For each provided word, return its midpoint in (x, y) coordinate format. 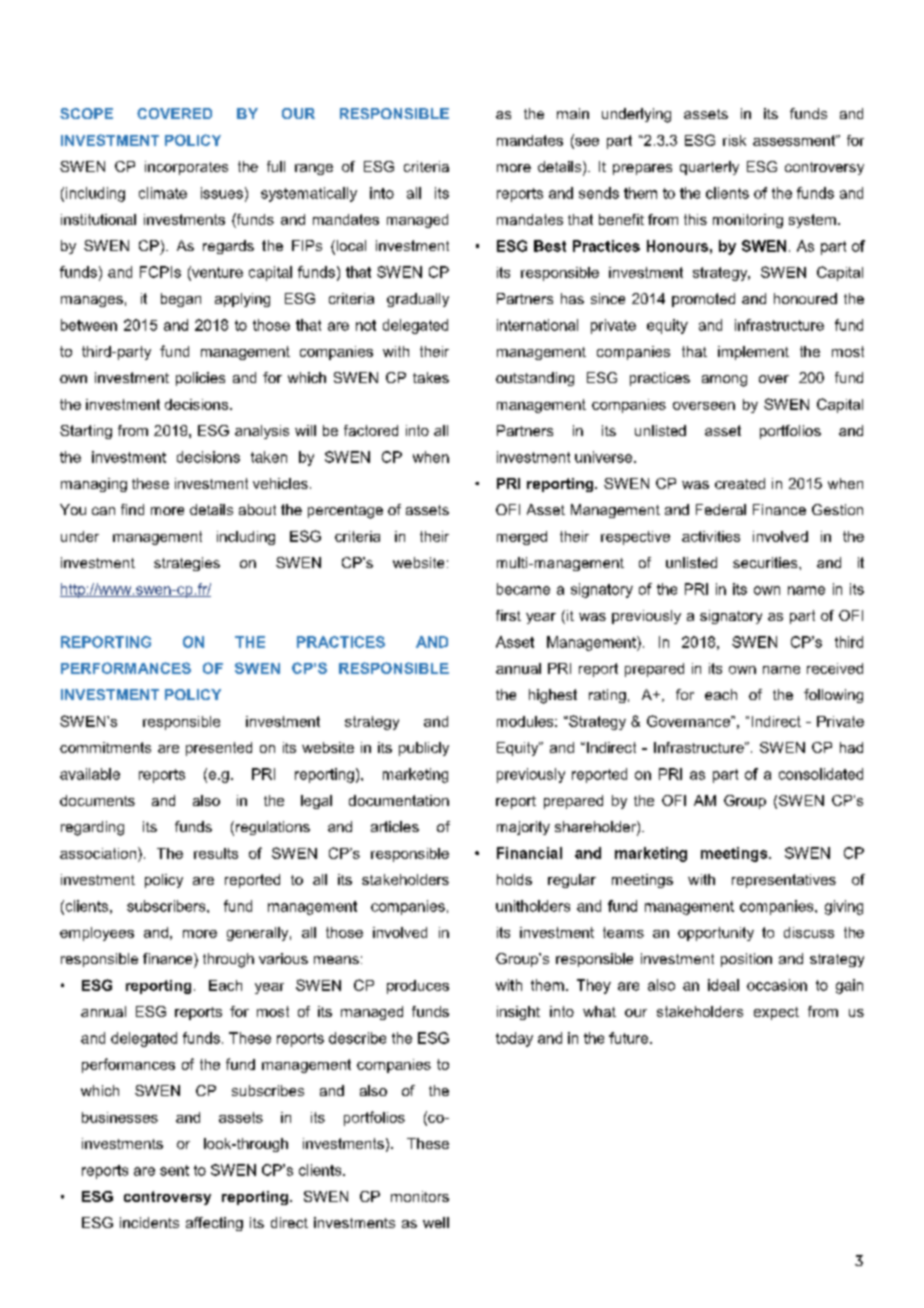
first (508, 615)
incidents (149, 1222)
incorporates (186, 168)
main (573, 113)
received (835, 668)
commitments (105, 747)
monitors (420, 1196)
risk (734, 140)
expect (776, 1013)
